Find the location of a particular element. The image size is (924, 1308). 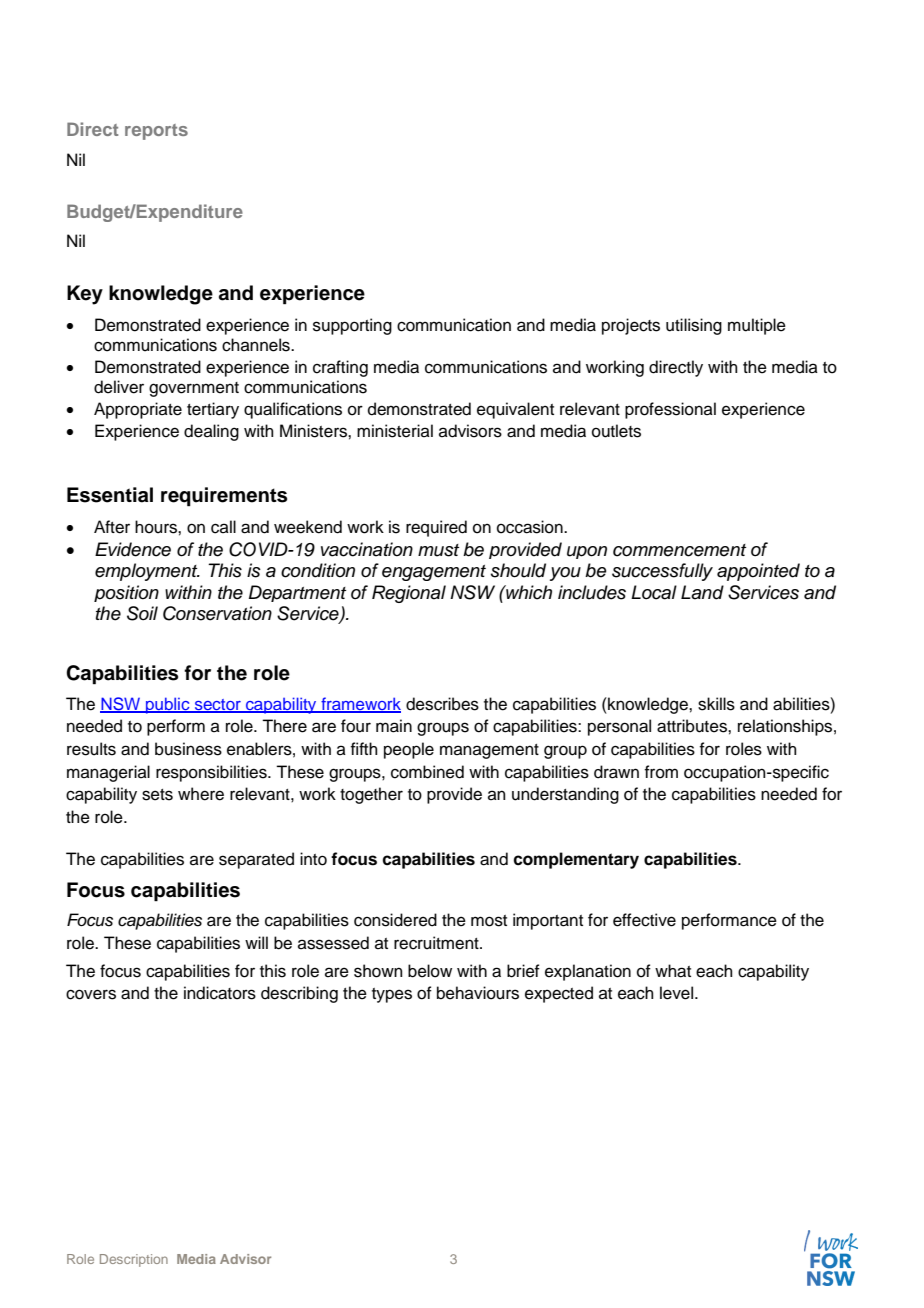

supporting is located at coordinates (352, 326).
